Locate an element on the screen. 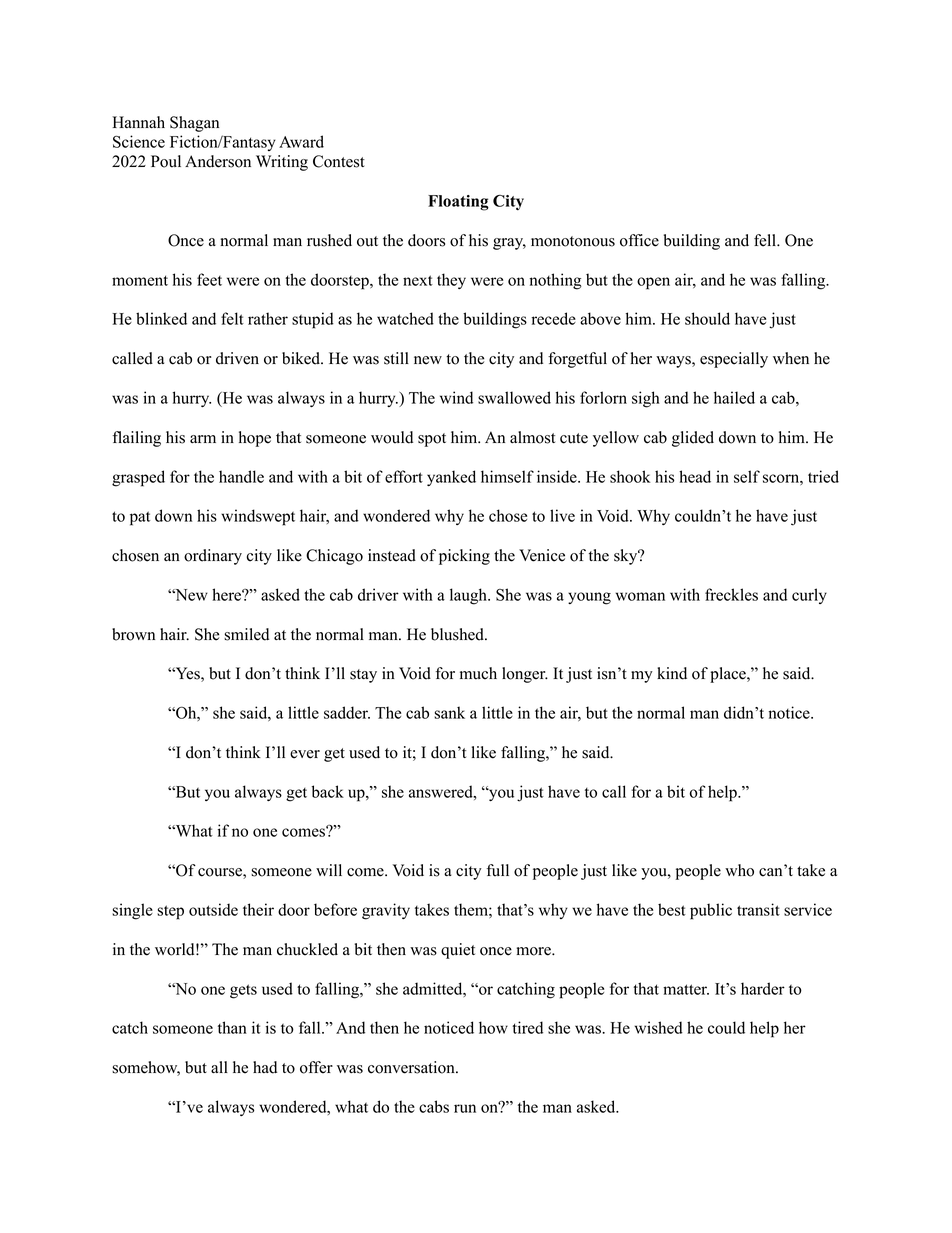 The image size is (952, 1233). Anderson is located at coordinates (218, 161).
